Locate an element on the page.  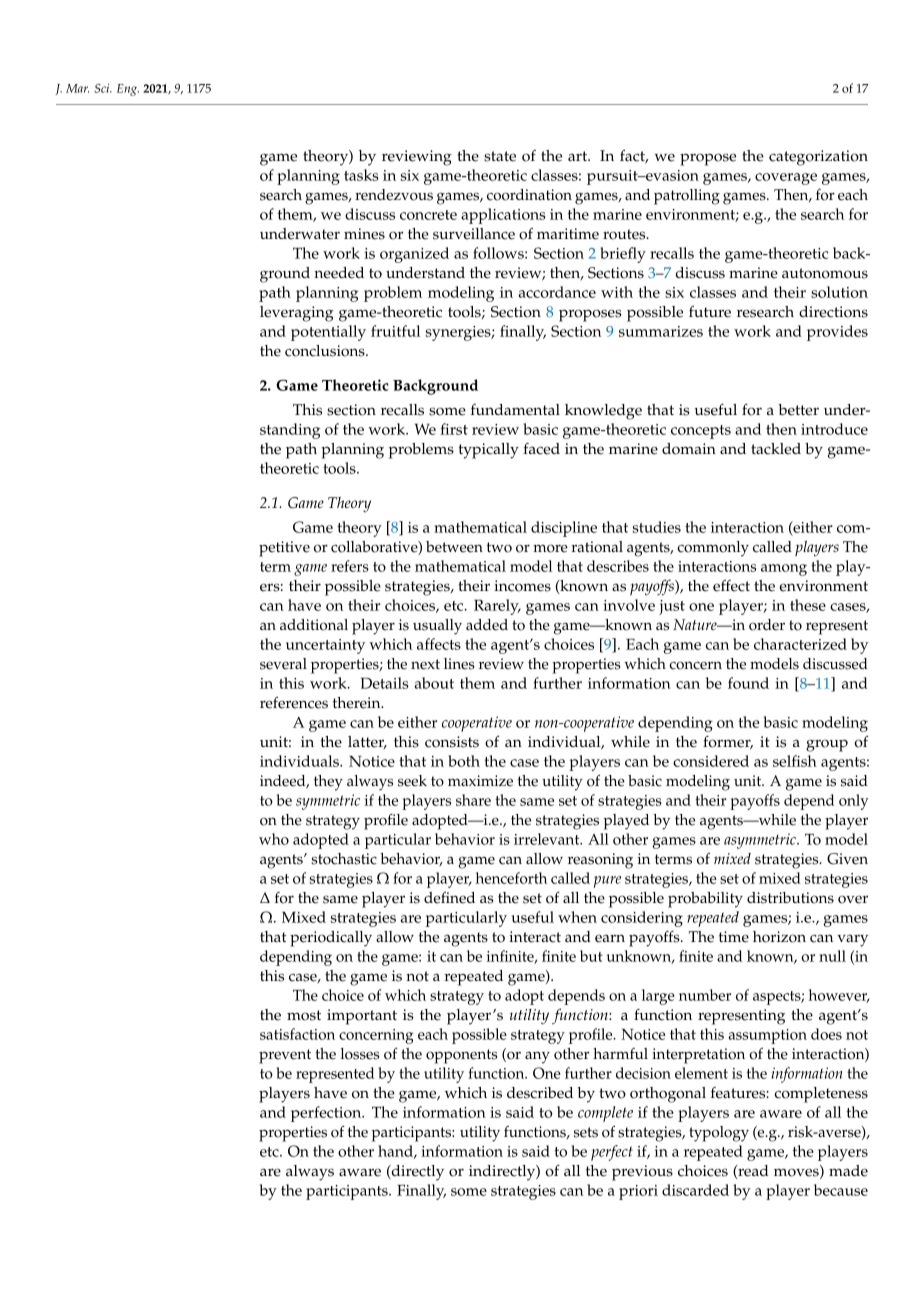
share is located at coordinates (473, 800).
